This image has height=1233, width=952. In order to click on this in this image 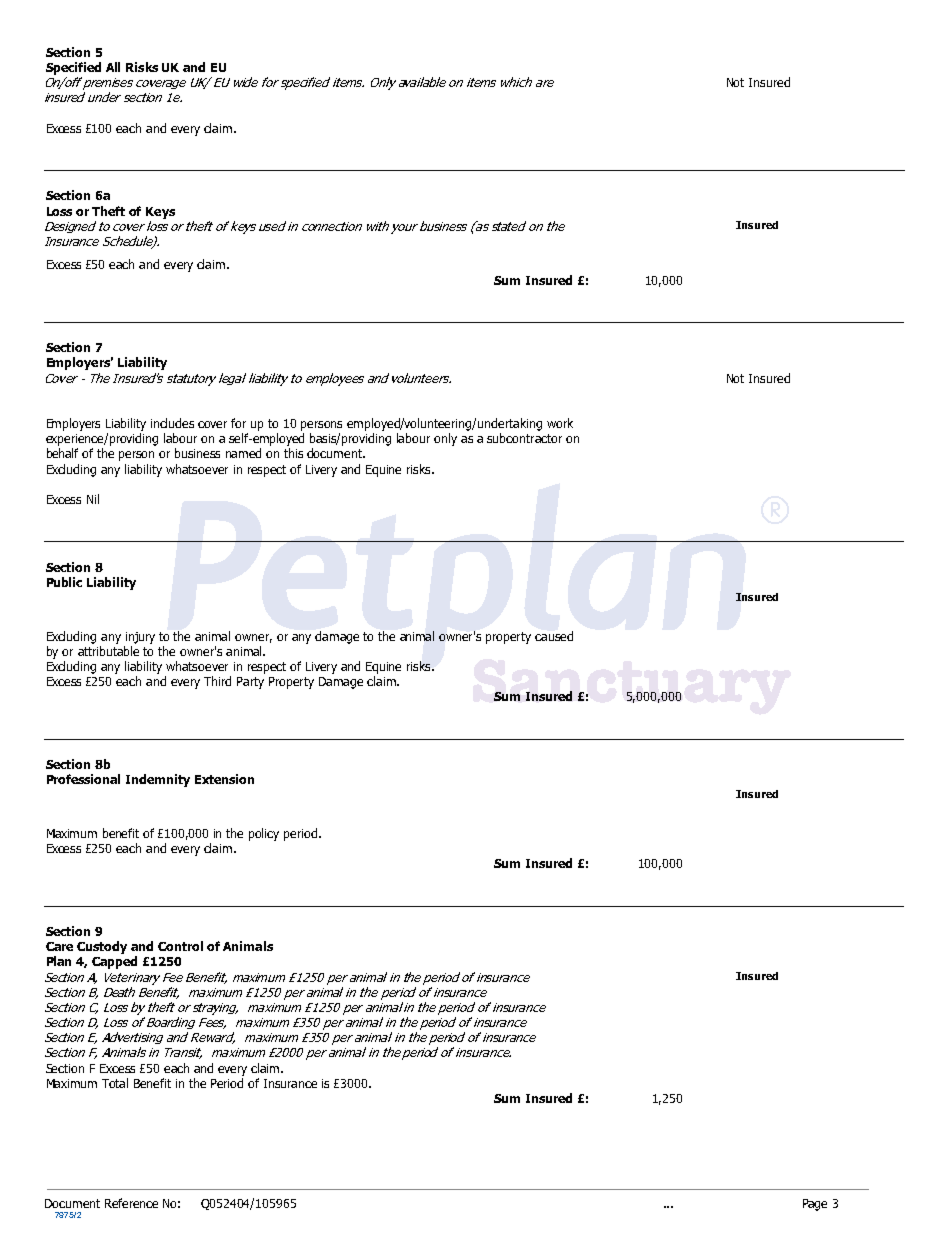, I will do `click(293, 453)`.
